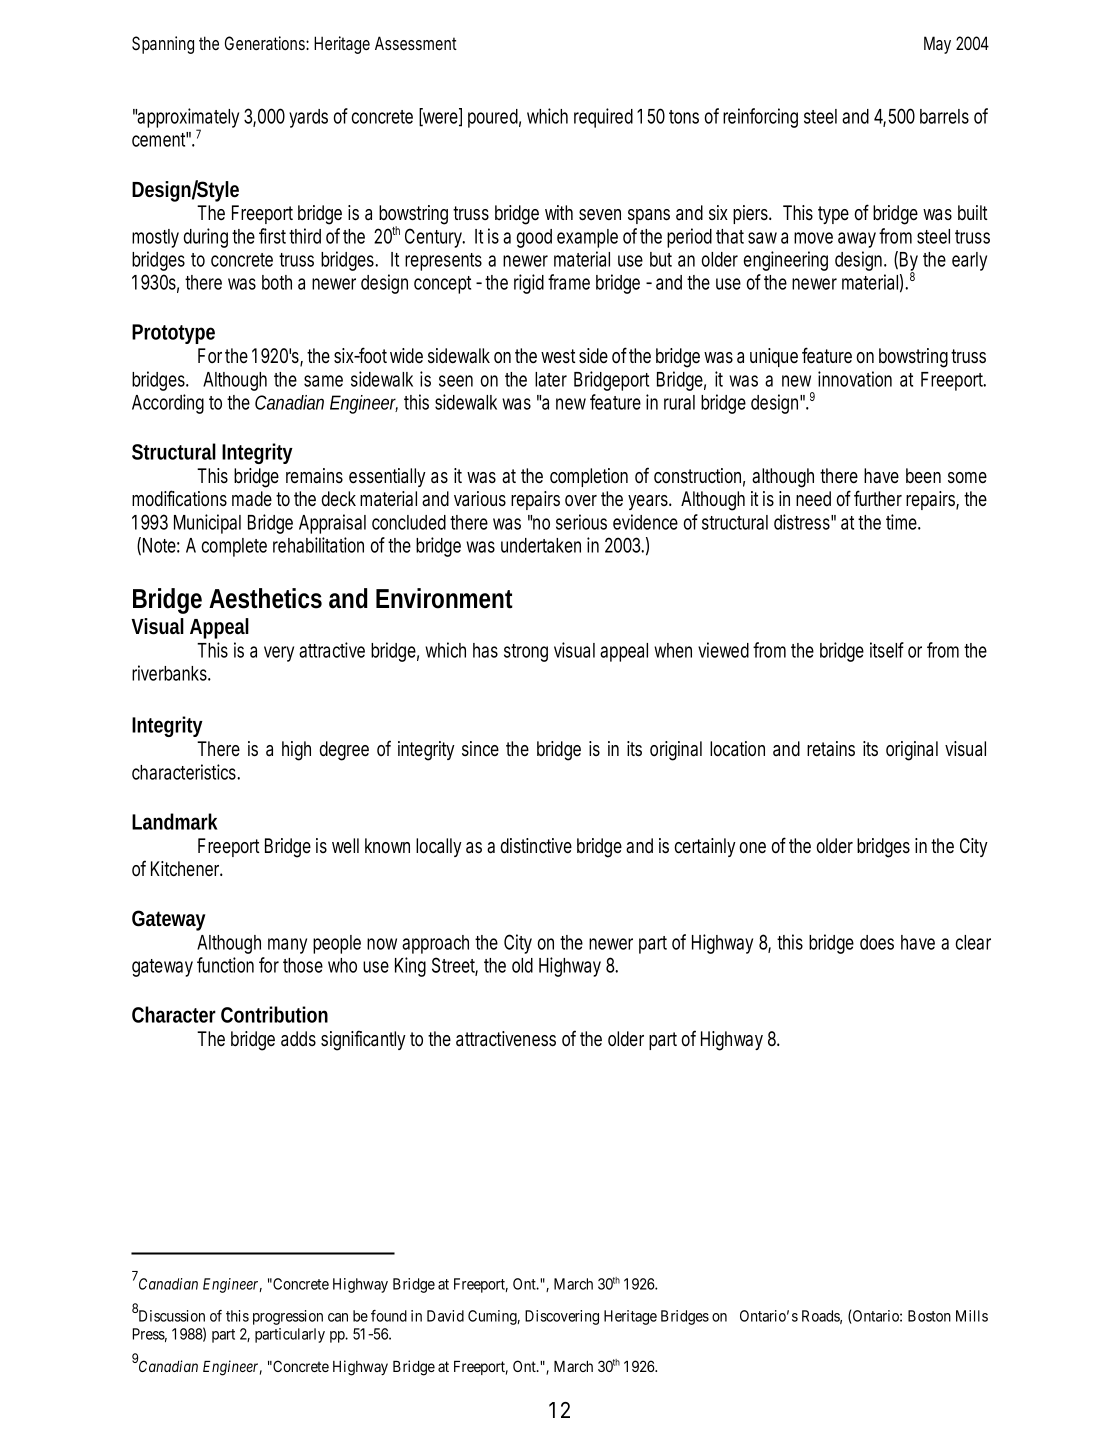 This document has height=1448, width=1119. I want to click on Boston, so click(929, 1316).
